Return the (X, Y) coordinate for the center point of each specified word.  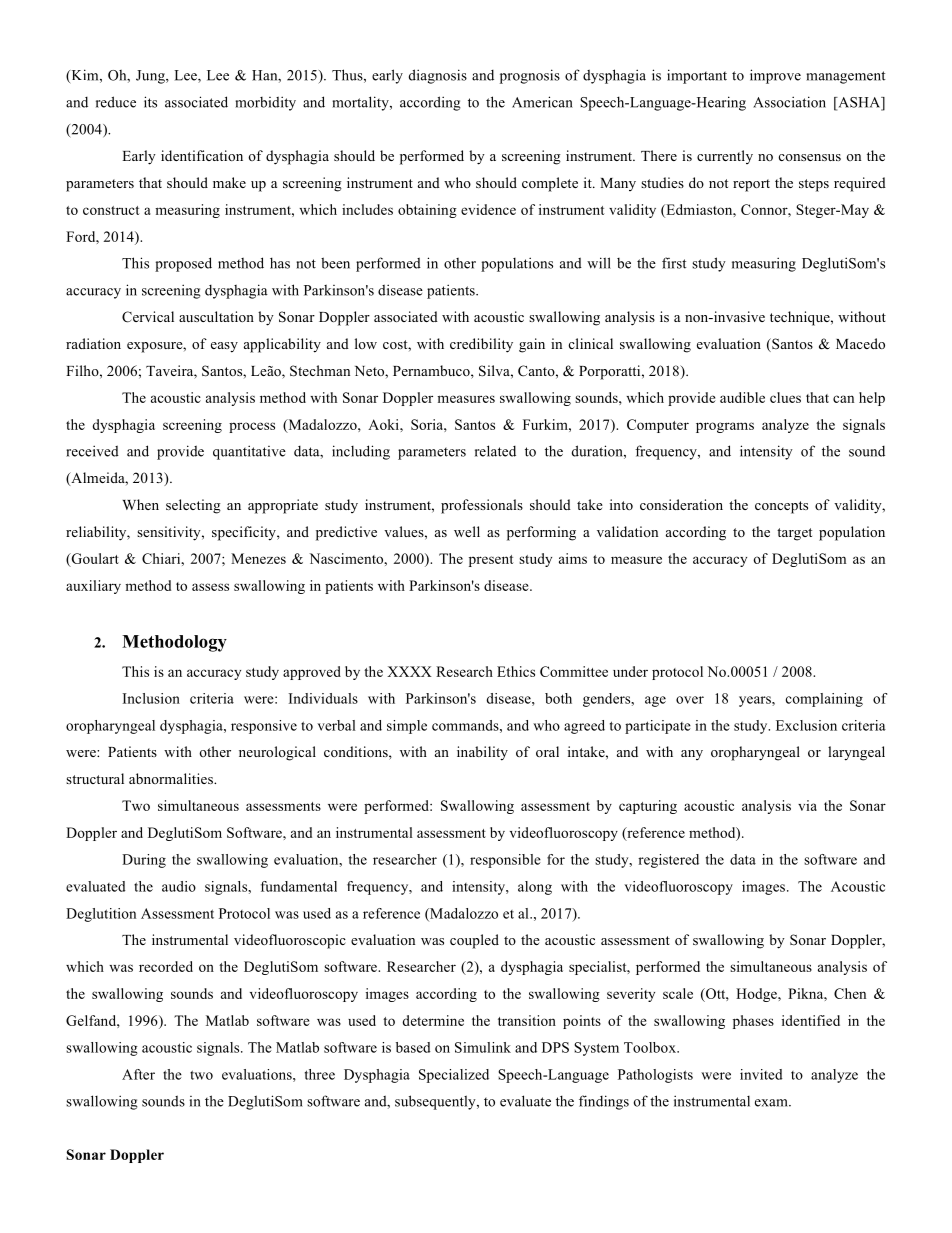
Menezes (258, 558)
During (144, 861)
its (150, 102)
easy (224, 347)
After (138, 1074)
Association (789, 102)
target (794, 534)
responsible (505, 861)
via (807, 805)
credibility (481, 345)
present (491, 561)
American (542, 102)
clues (785, 397)
